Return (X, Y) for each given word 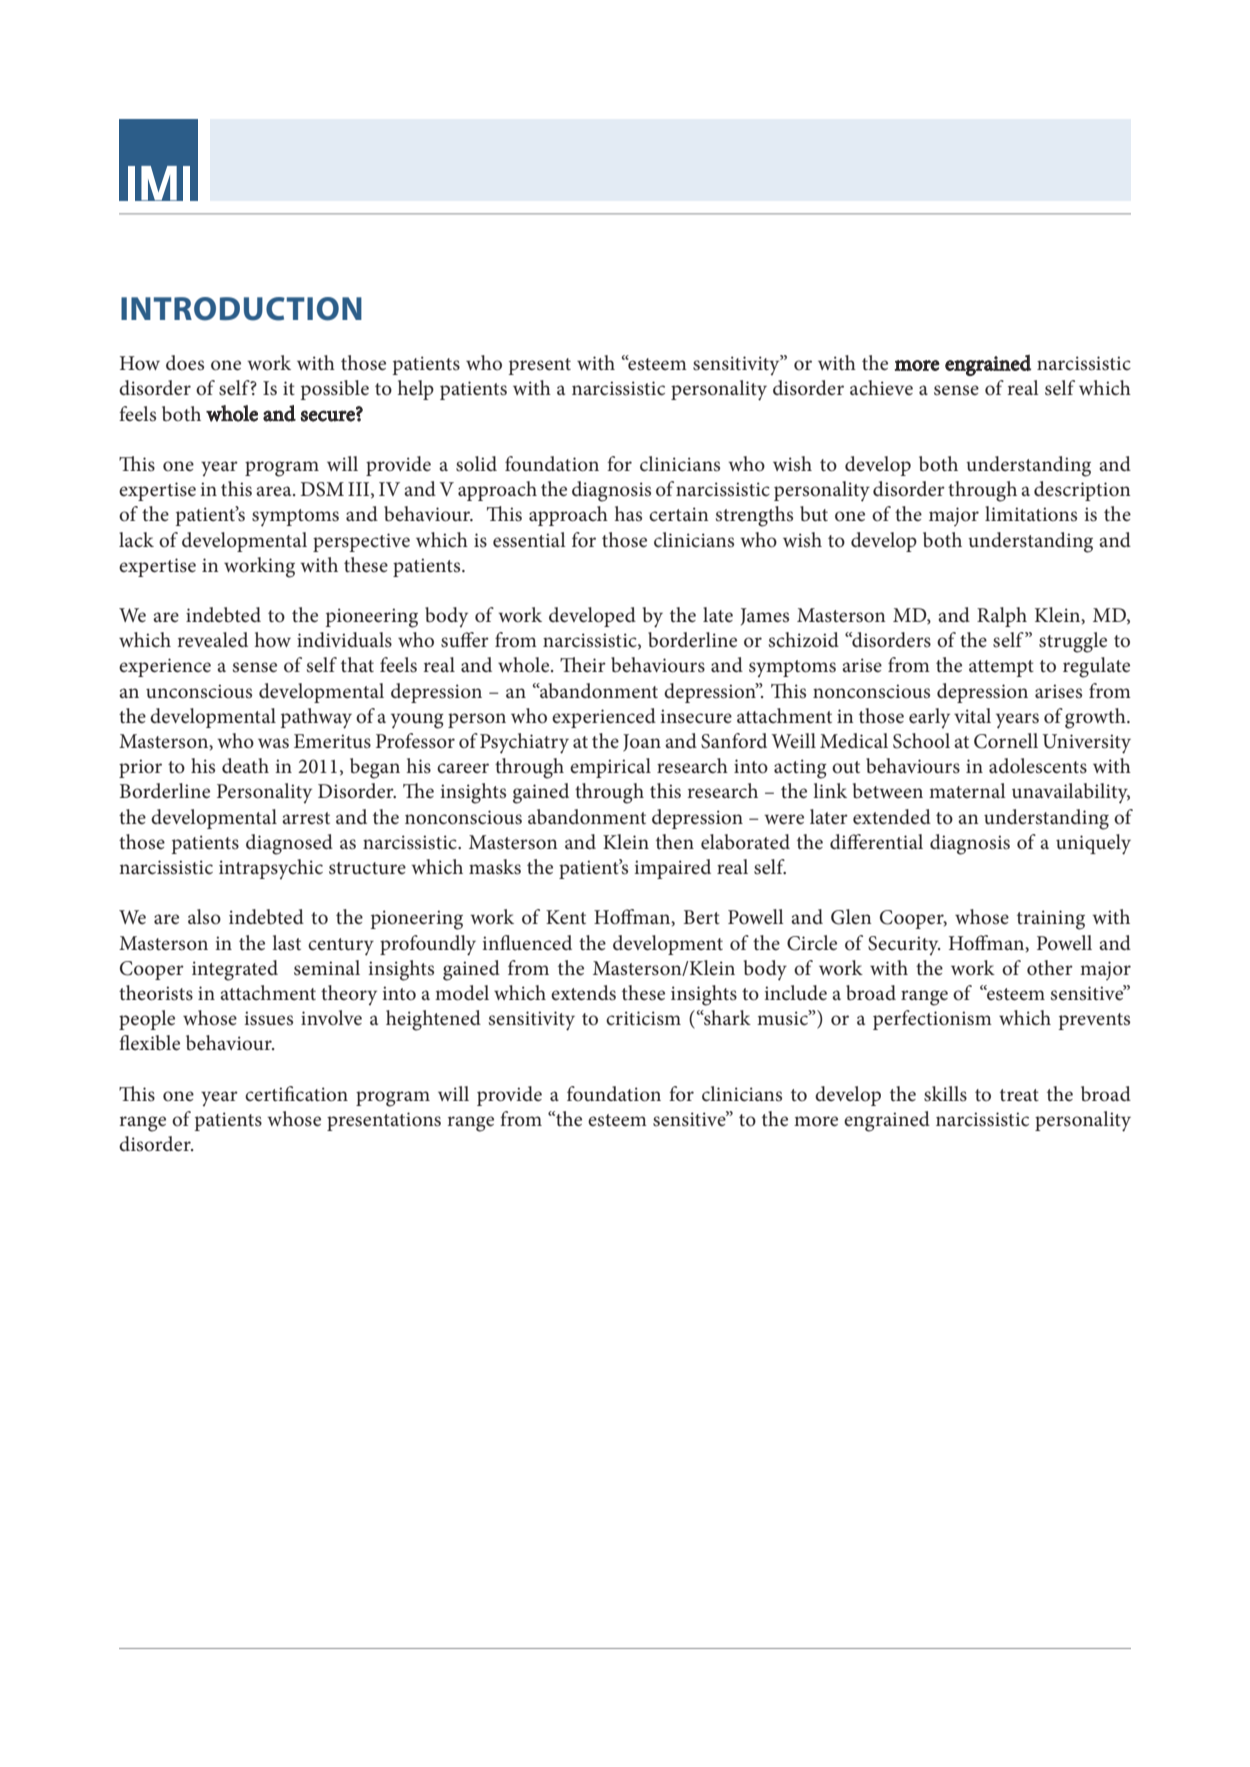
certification (296, 1094)
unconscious (199, 691)
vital (972, 715)
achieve (881, 388)
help (416, 390)
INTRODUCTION (241, 309)
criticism (643, 1018)
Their (583, 665)
